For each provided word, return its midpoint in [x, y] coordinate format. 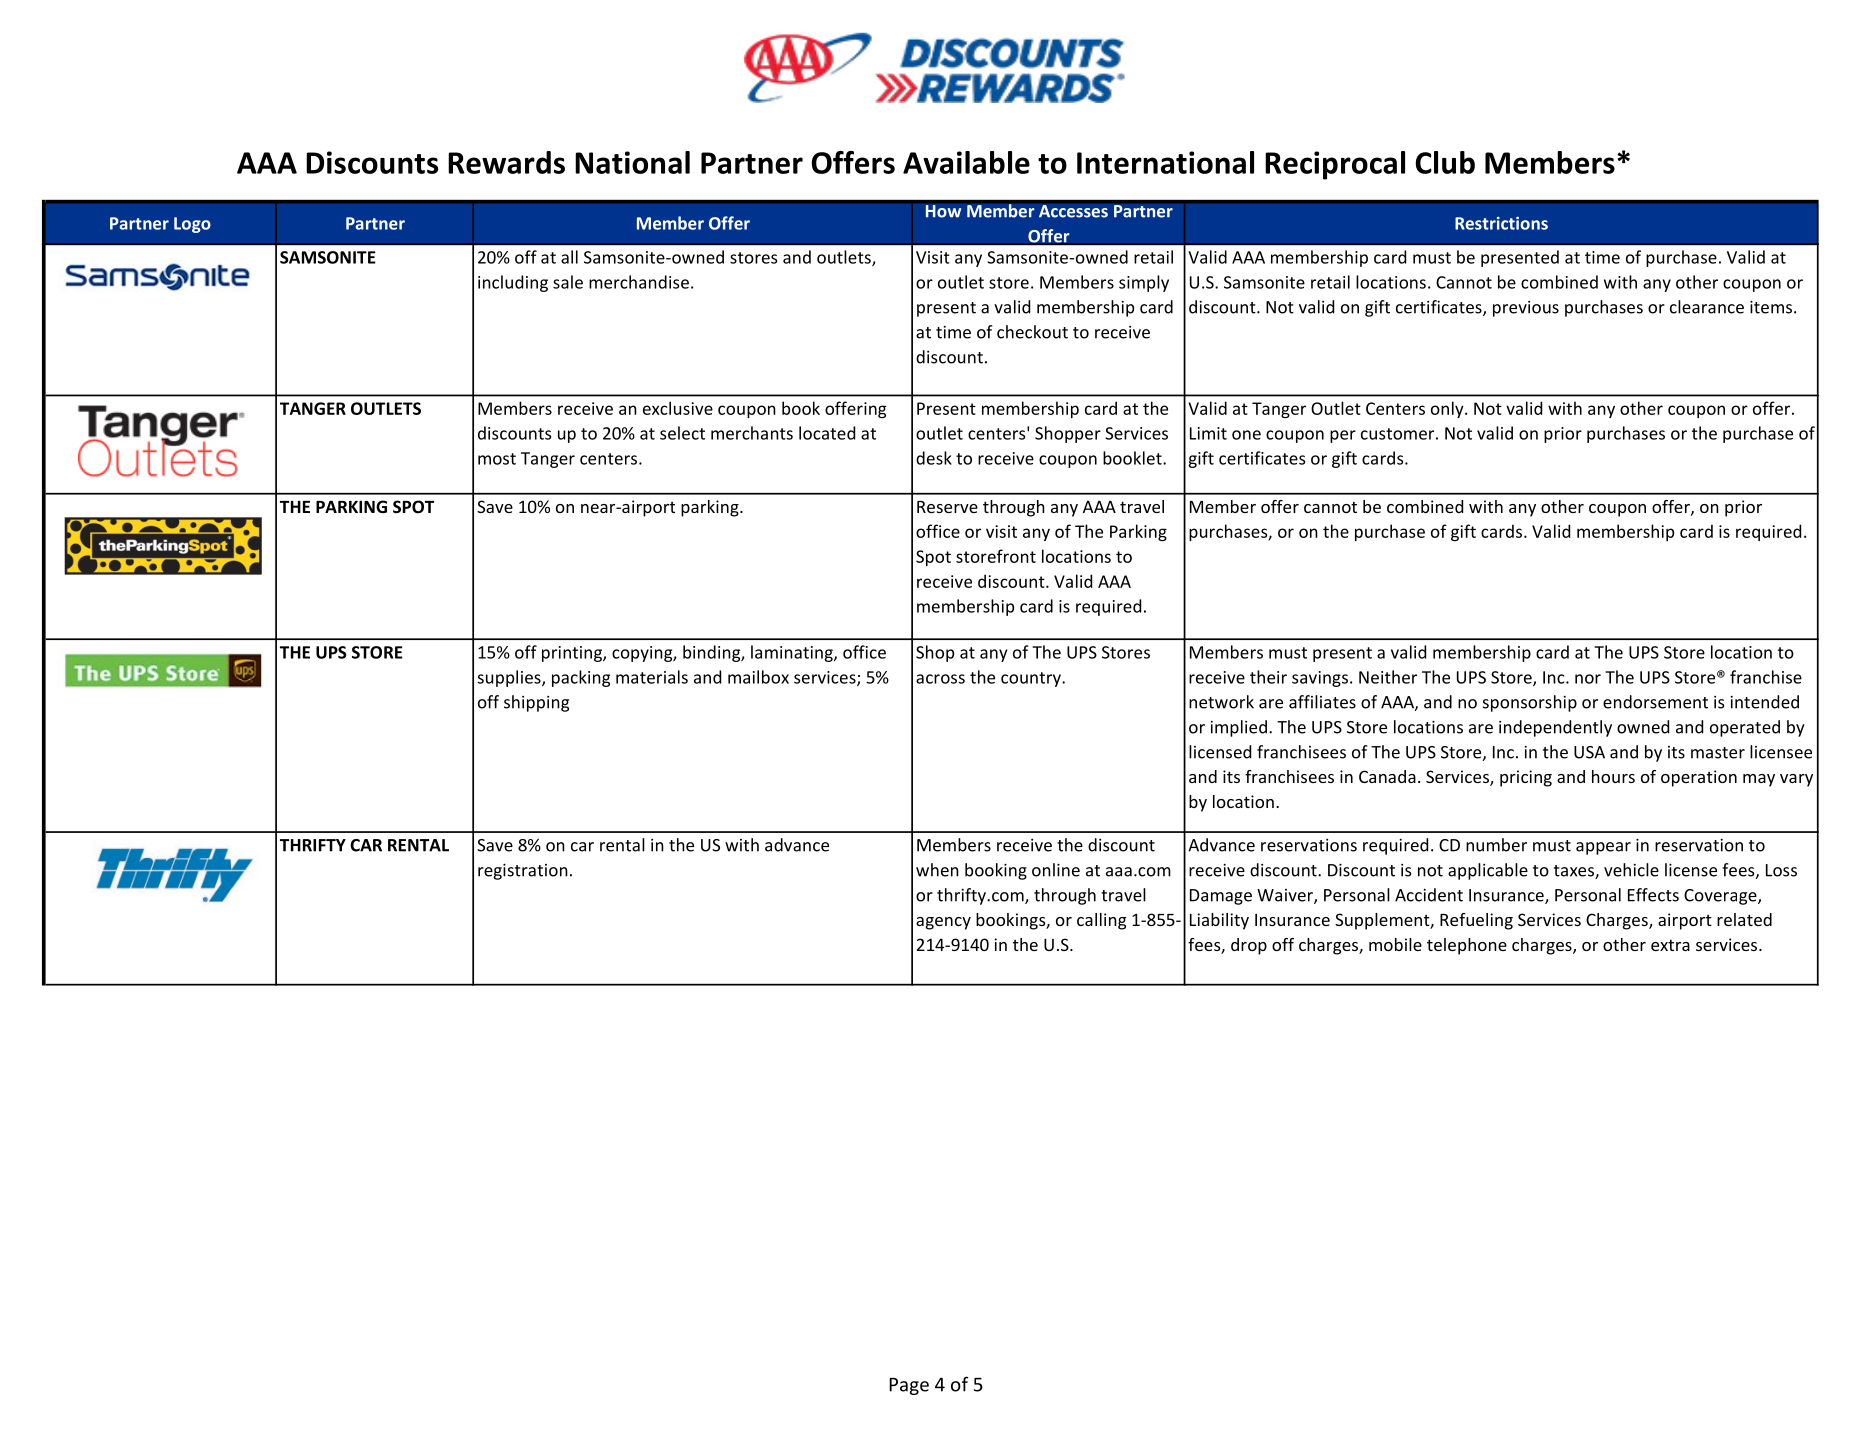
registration [523, 871]
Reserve [947, 507]
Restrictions [1501, 223]
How [943, 211]
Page [909, 1386]
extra [1670, 945]
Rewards [506, 162]
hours [1613, 776]
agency [943, 923]
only [1448, 409]
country [1032, 679]
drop [1249, 946]
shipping [536, 703]
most [497, 459]
